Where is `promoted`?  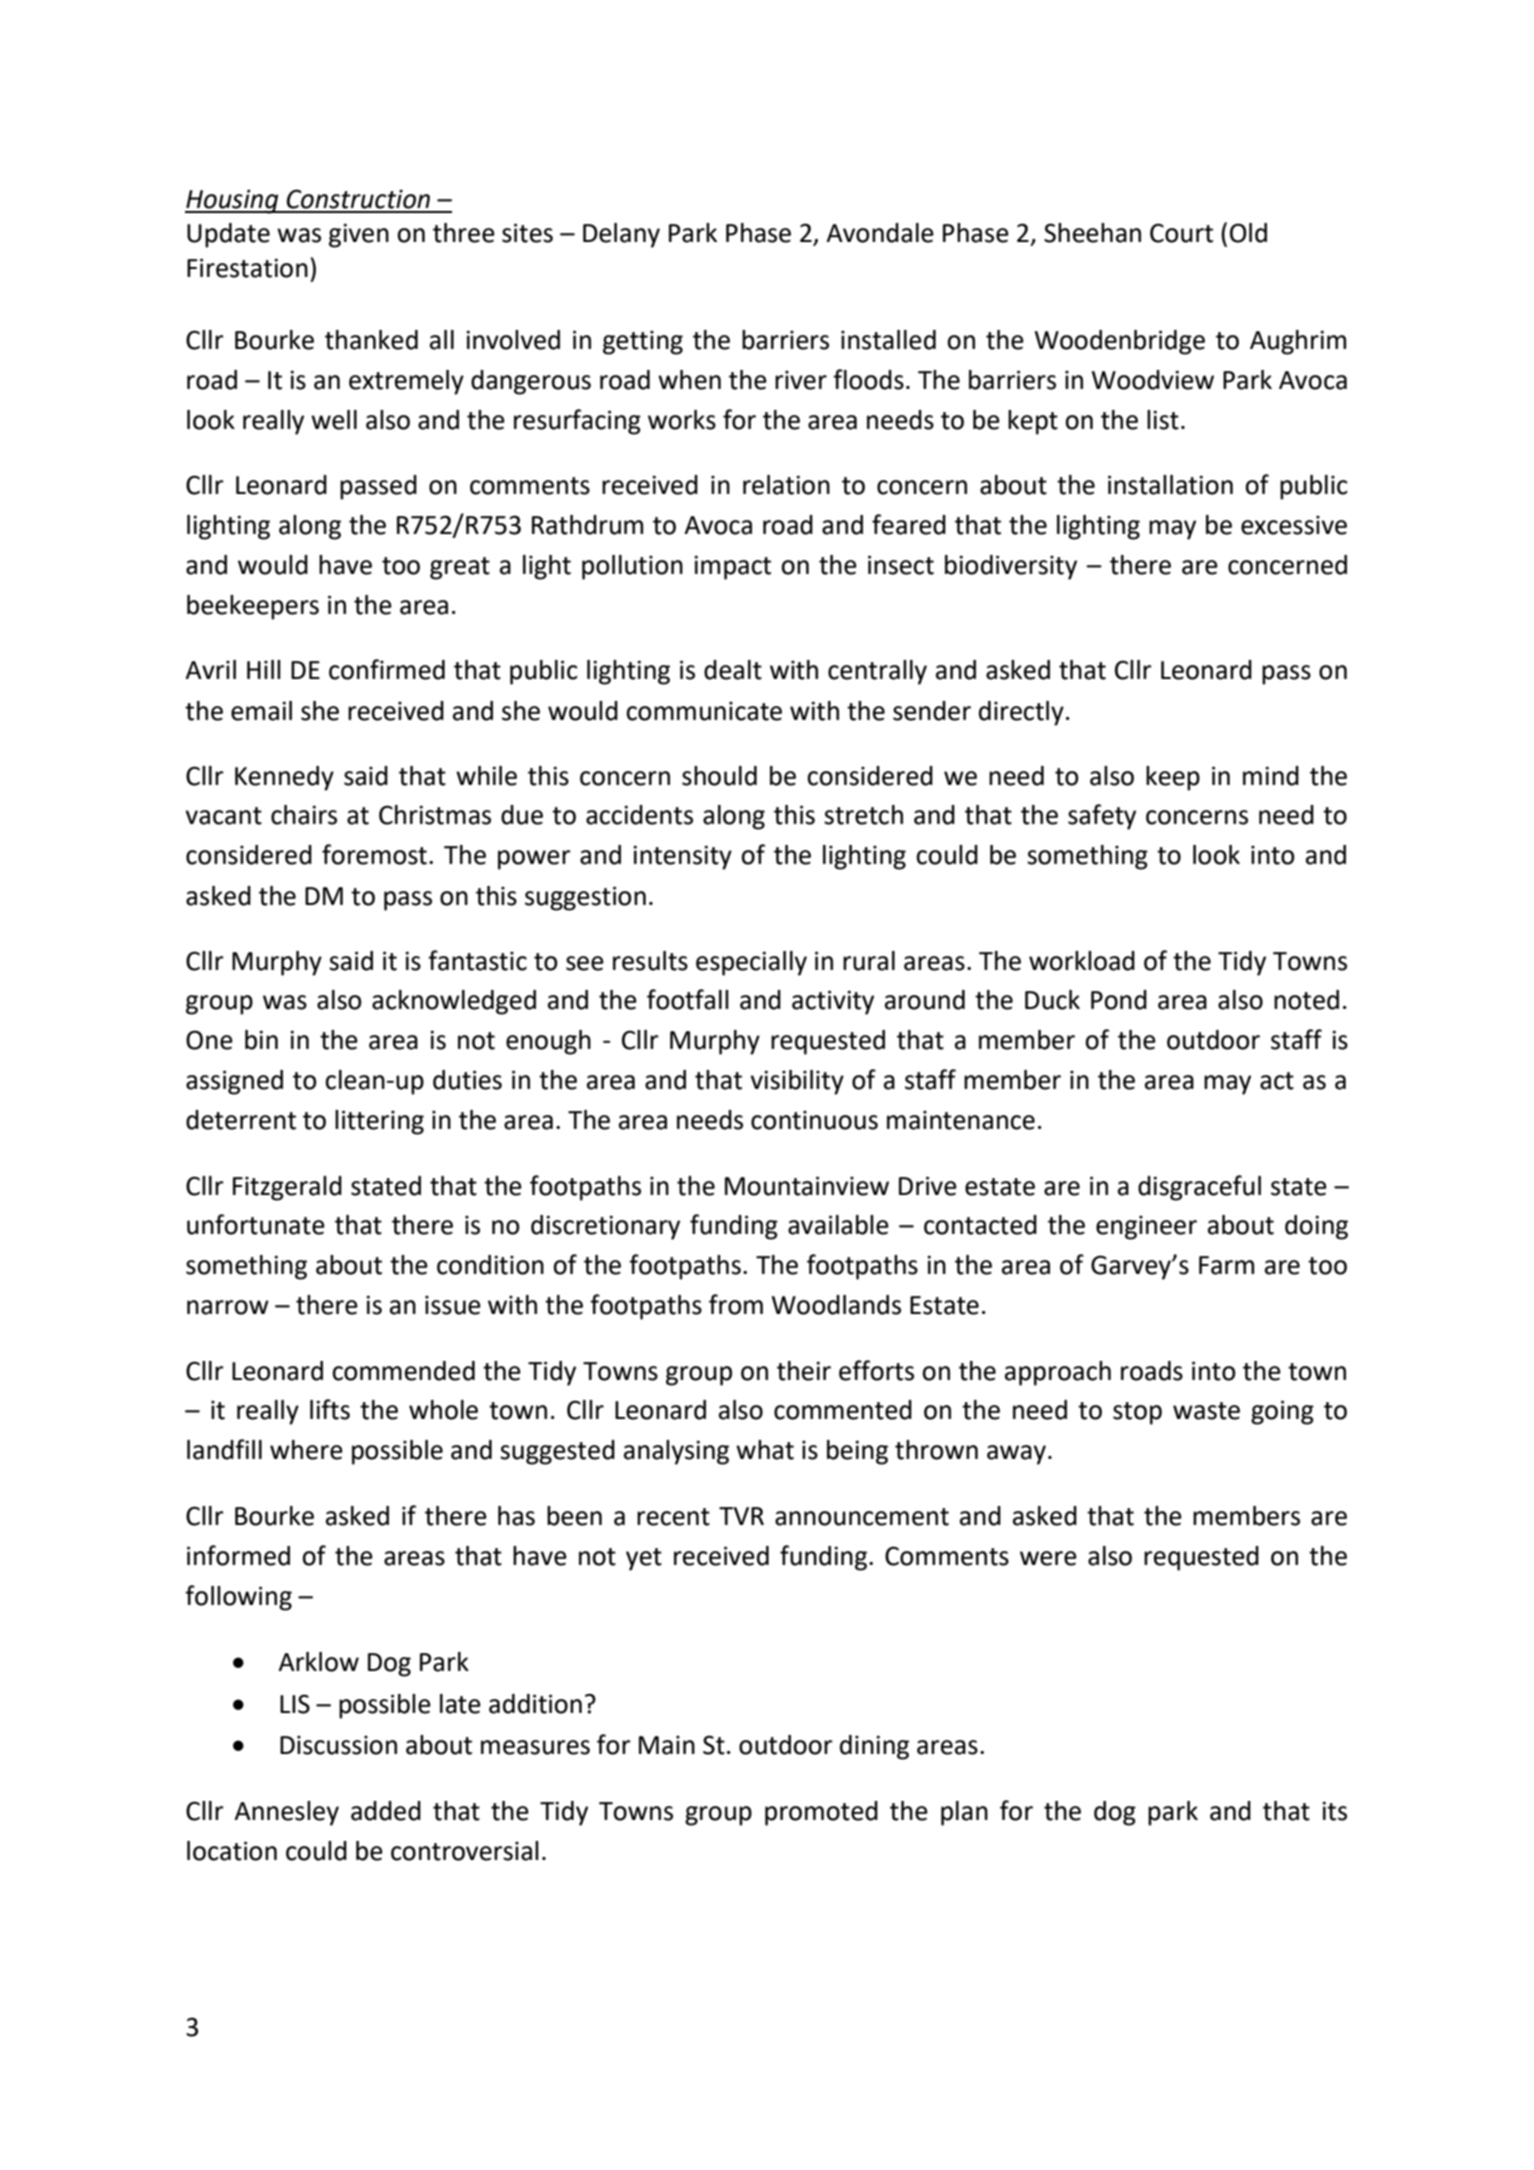
promoted is located at coordinates (821, 1813).
